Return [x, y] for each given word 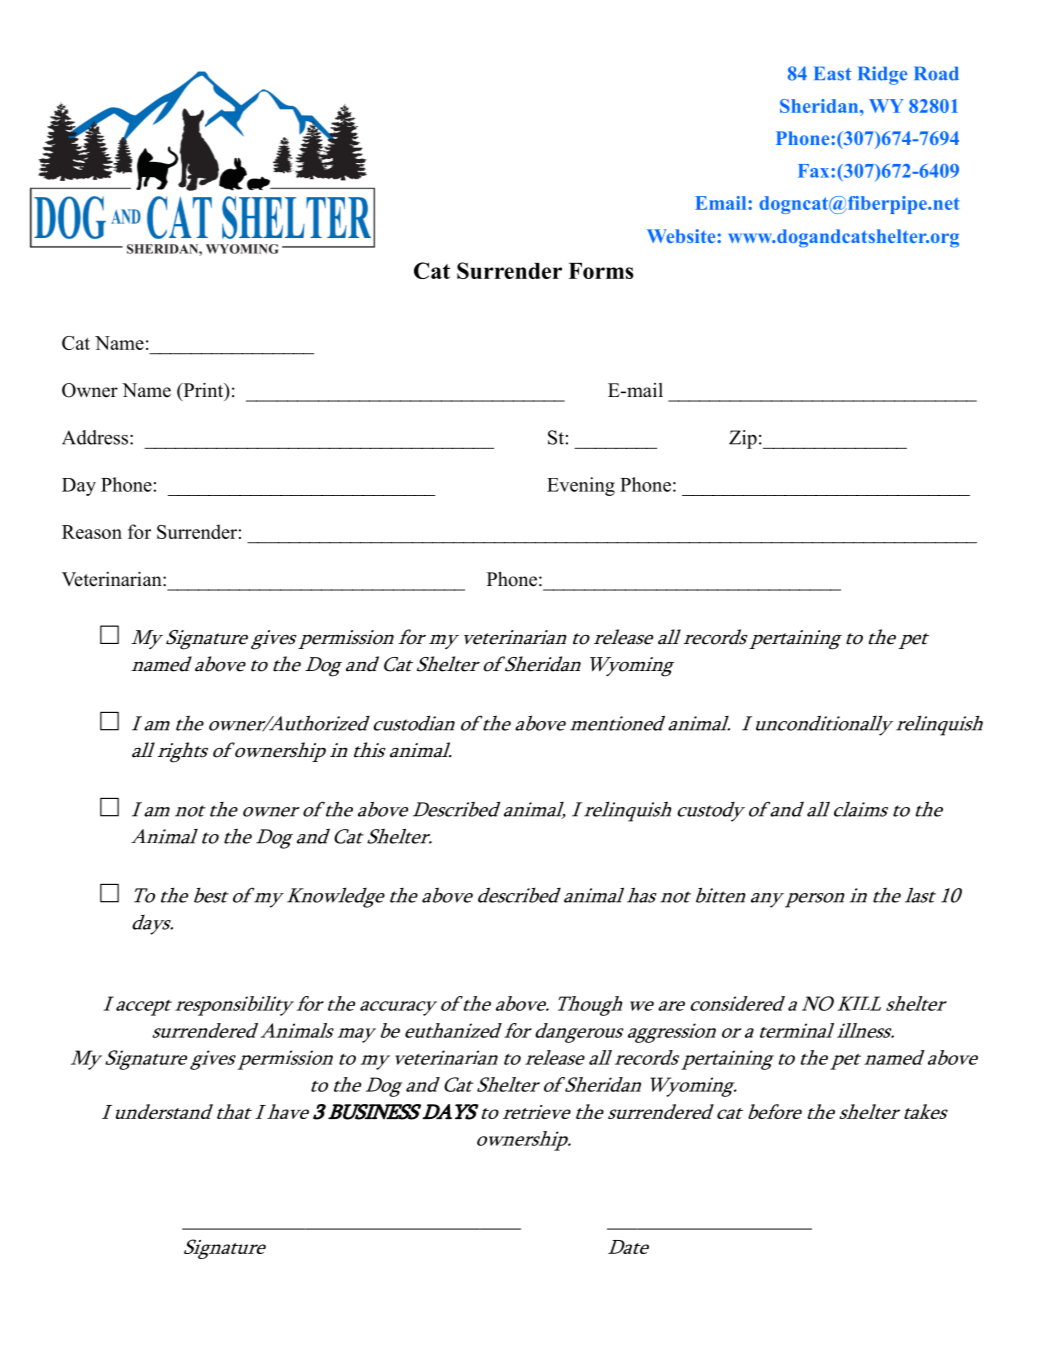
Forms [601, 271]
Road [937, 74]
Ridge [882, 75]
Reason [92, 532]
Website [682, 236]
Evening [581, 486]
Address [95, 437]
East [832, 74]
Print [203, 391]
